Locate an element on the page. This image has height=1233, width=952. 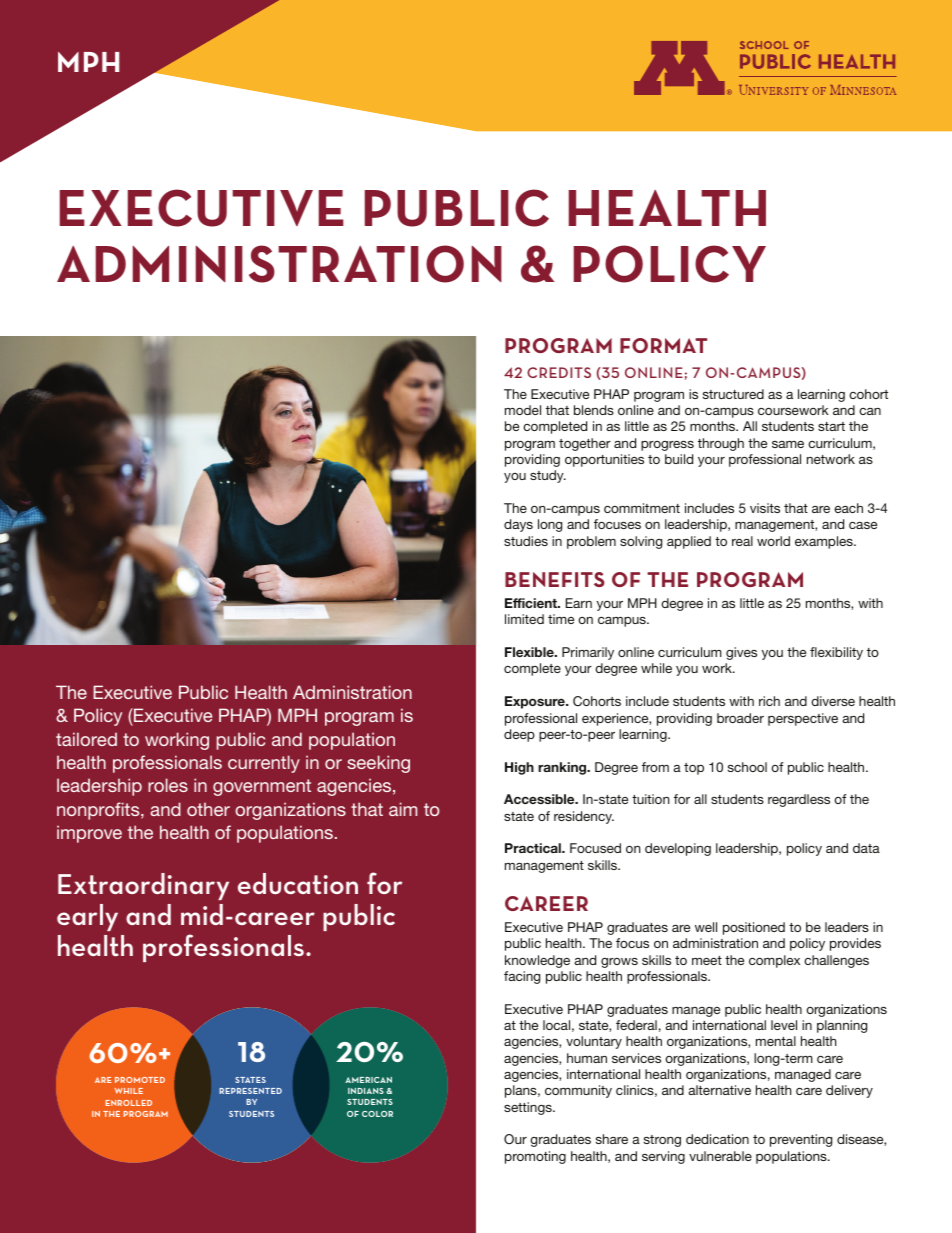
positioned is located at coordinates (754, 928).
